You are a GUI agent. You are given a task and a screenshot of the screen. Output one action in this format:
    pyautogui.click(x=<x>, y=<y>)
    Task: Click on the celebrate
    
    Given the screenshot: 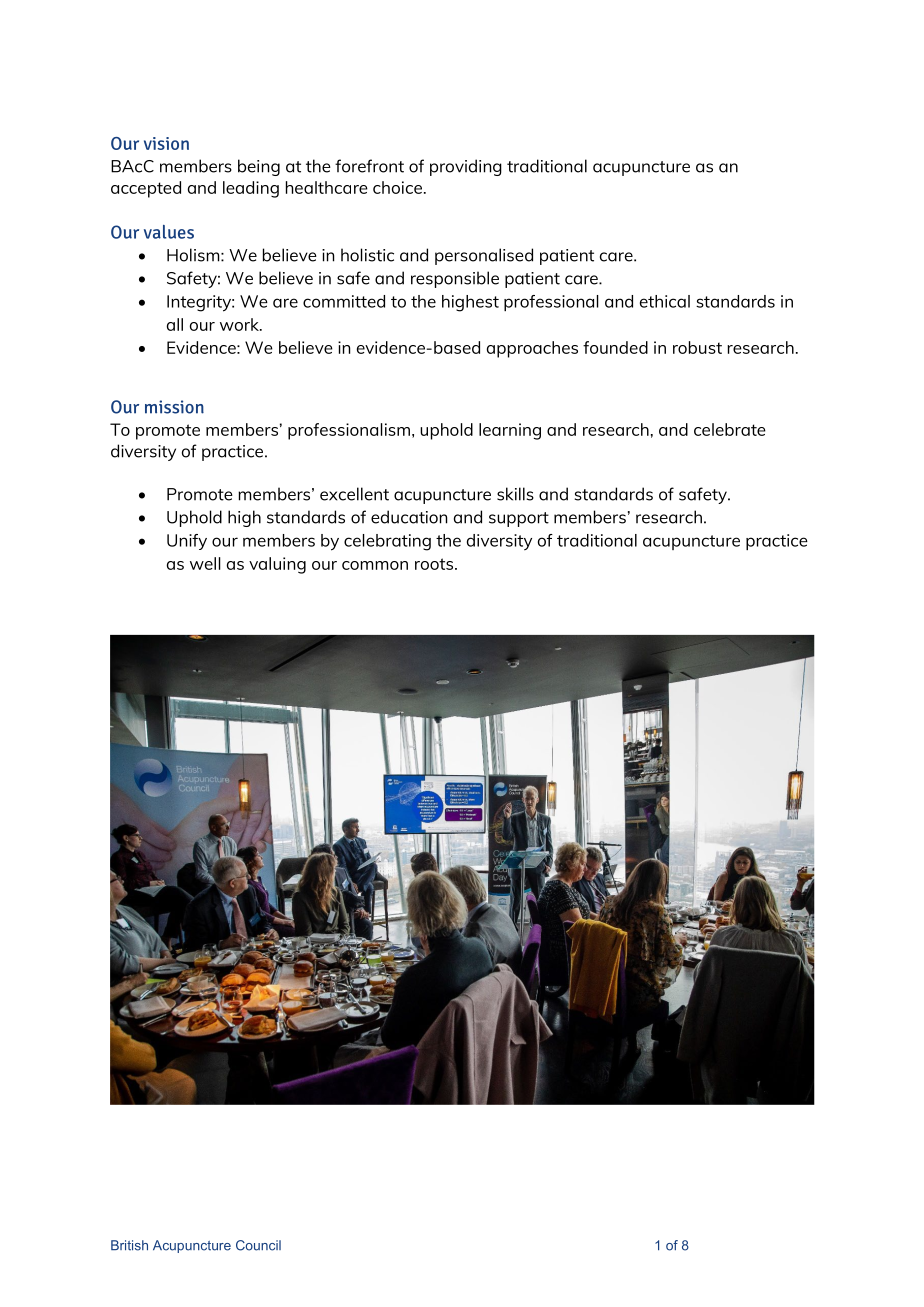 What is the action you would take?
    pyautogui.click(x=730, y=429)
